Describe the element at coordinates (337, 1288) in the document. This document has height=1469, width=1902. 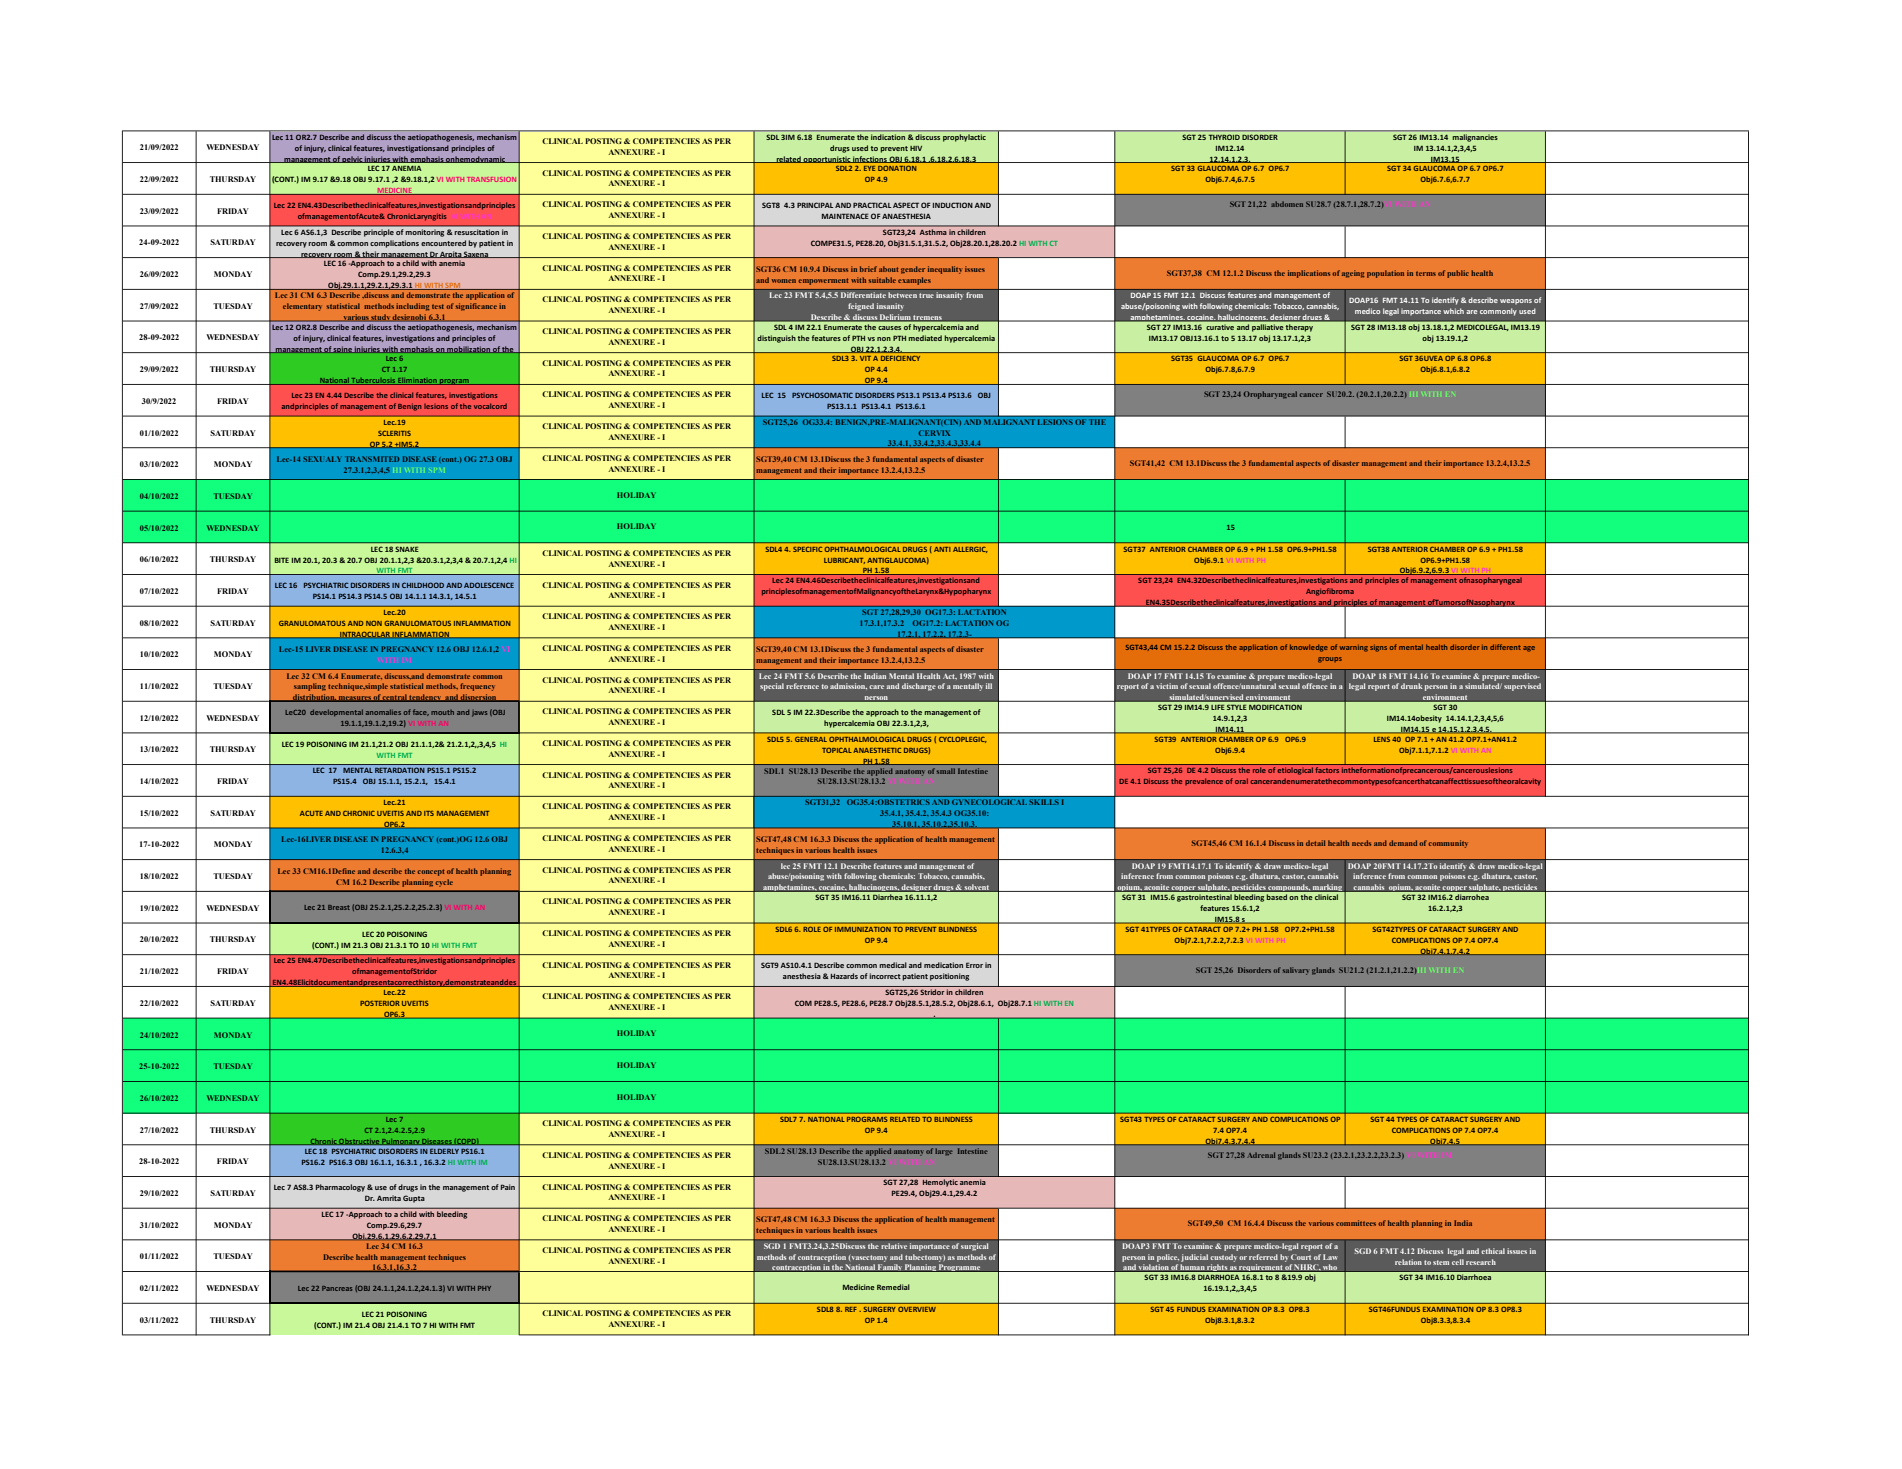
I see `Pancreas` at that location.
